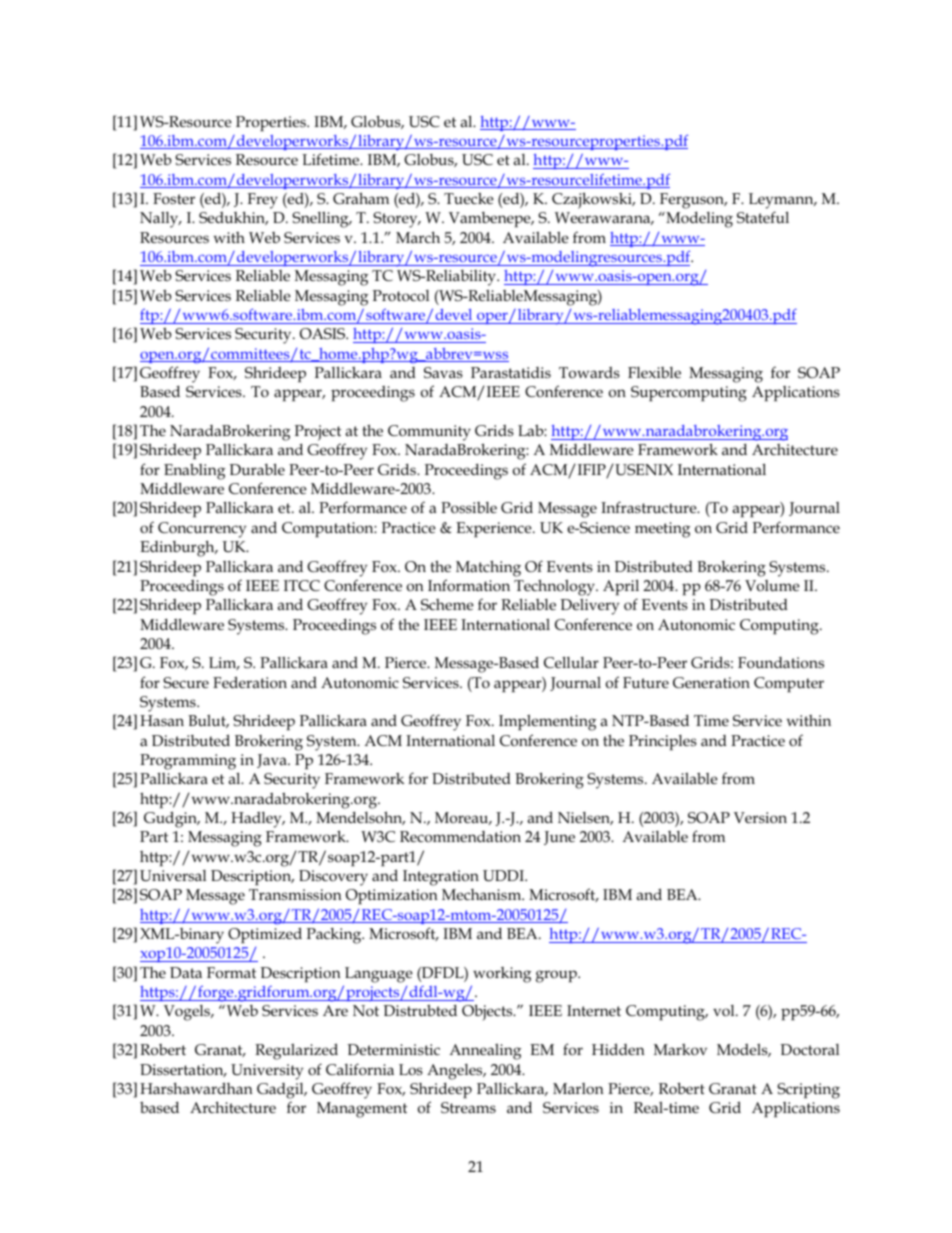  I want to click on Snelling, so click(321, 220).
